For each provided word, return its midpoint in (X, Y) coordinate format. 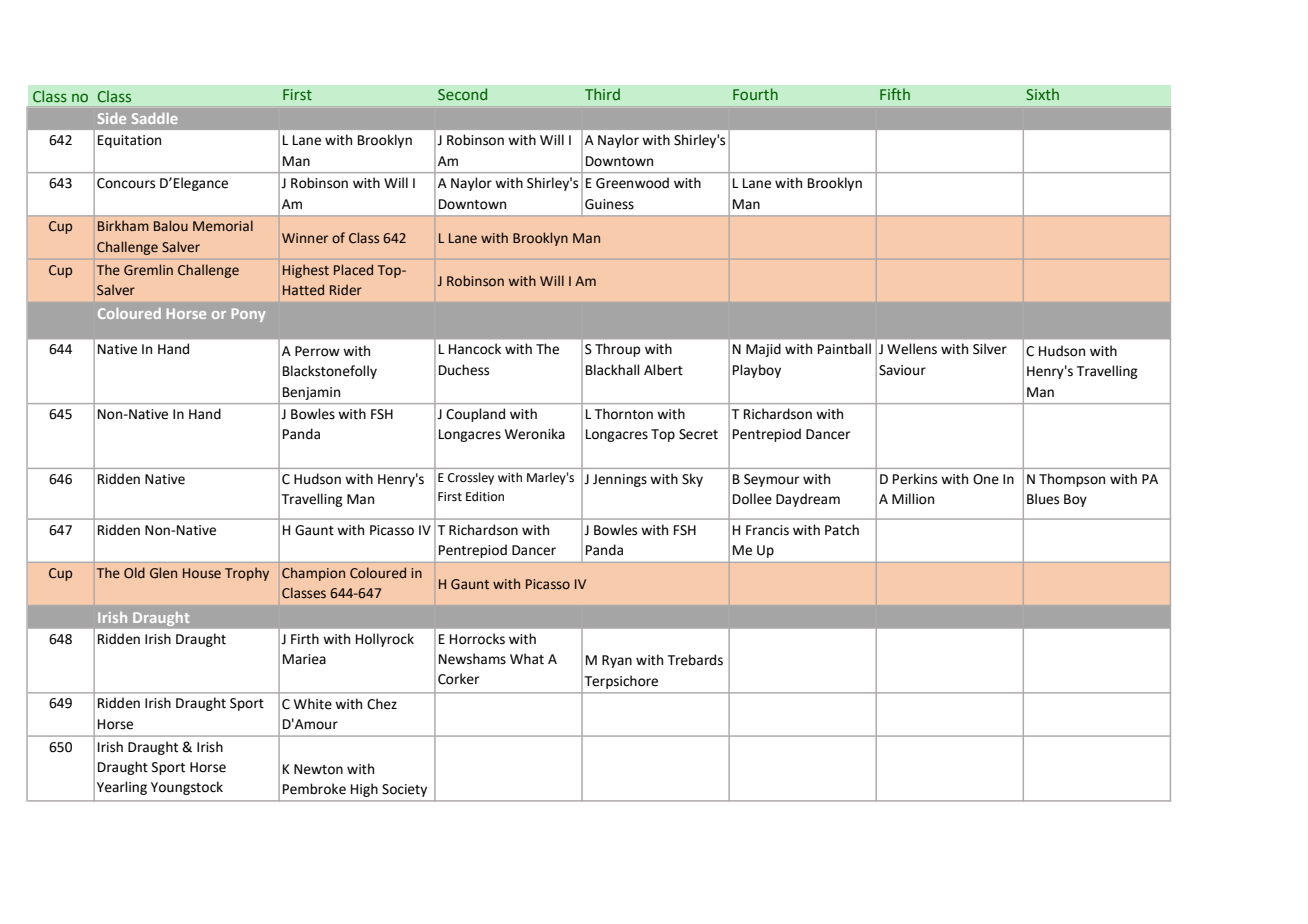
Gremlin (148, 270)
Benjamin (311, 393)
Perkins (915, 479)
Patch (842, 530)
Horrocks (477, 639)
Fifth (895, 94)
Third (602, 94)
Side (112, 118)
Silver (990, 349)
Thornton (624, 414)
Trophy (247, 574)
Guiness (609, 204)
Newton (318, 769)
